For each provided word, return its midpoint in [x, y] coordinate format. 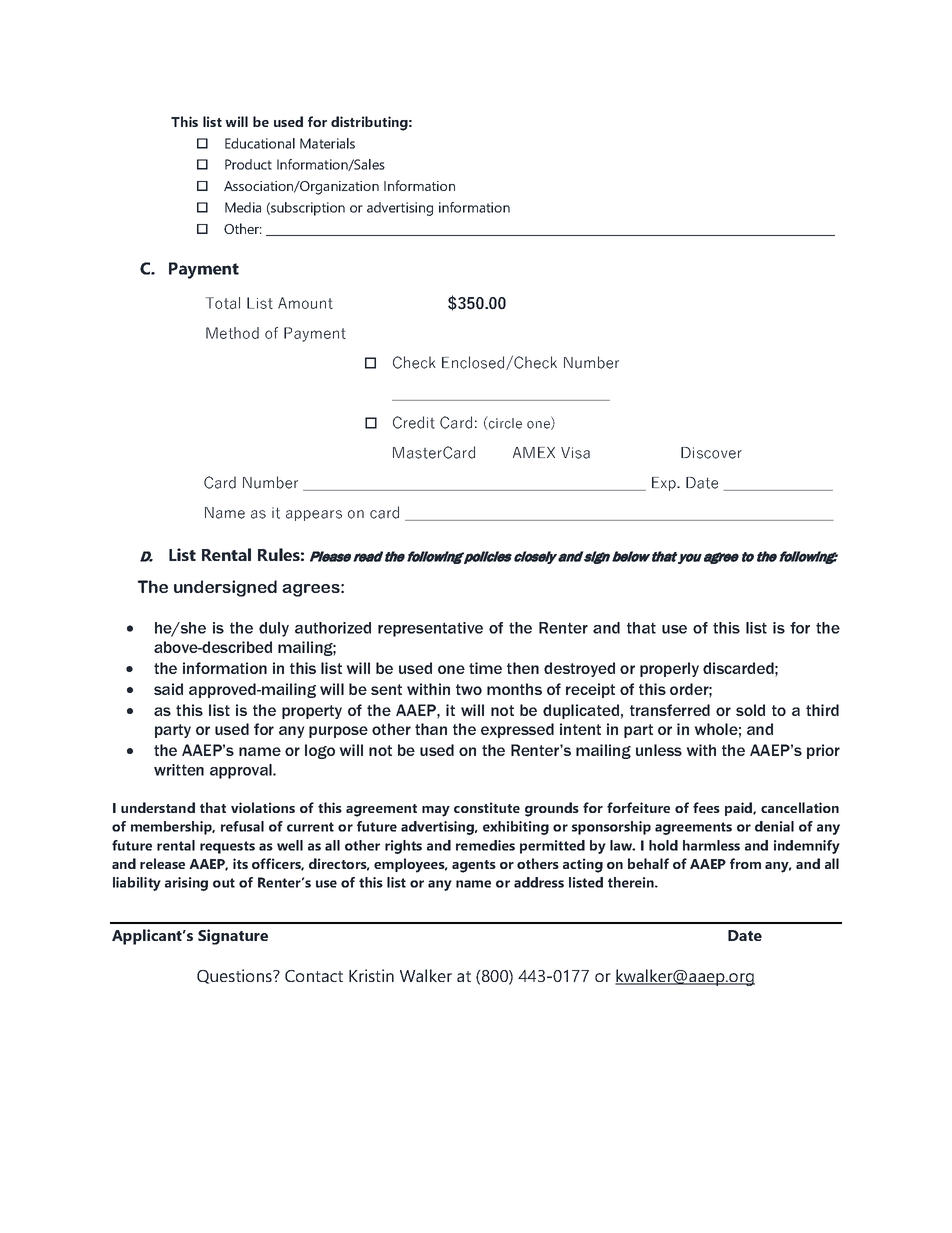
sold [750, 710]
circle [504, 423]
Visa [575, 453]
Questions [235, 976]
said [168, 689]
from [745, 863]
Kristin [371, 975]
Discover [711, 453]
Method [232, 333]
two [469, 689]
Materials [327, 143]
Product [248, 164]
